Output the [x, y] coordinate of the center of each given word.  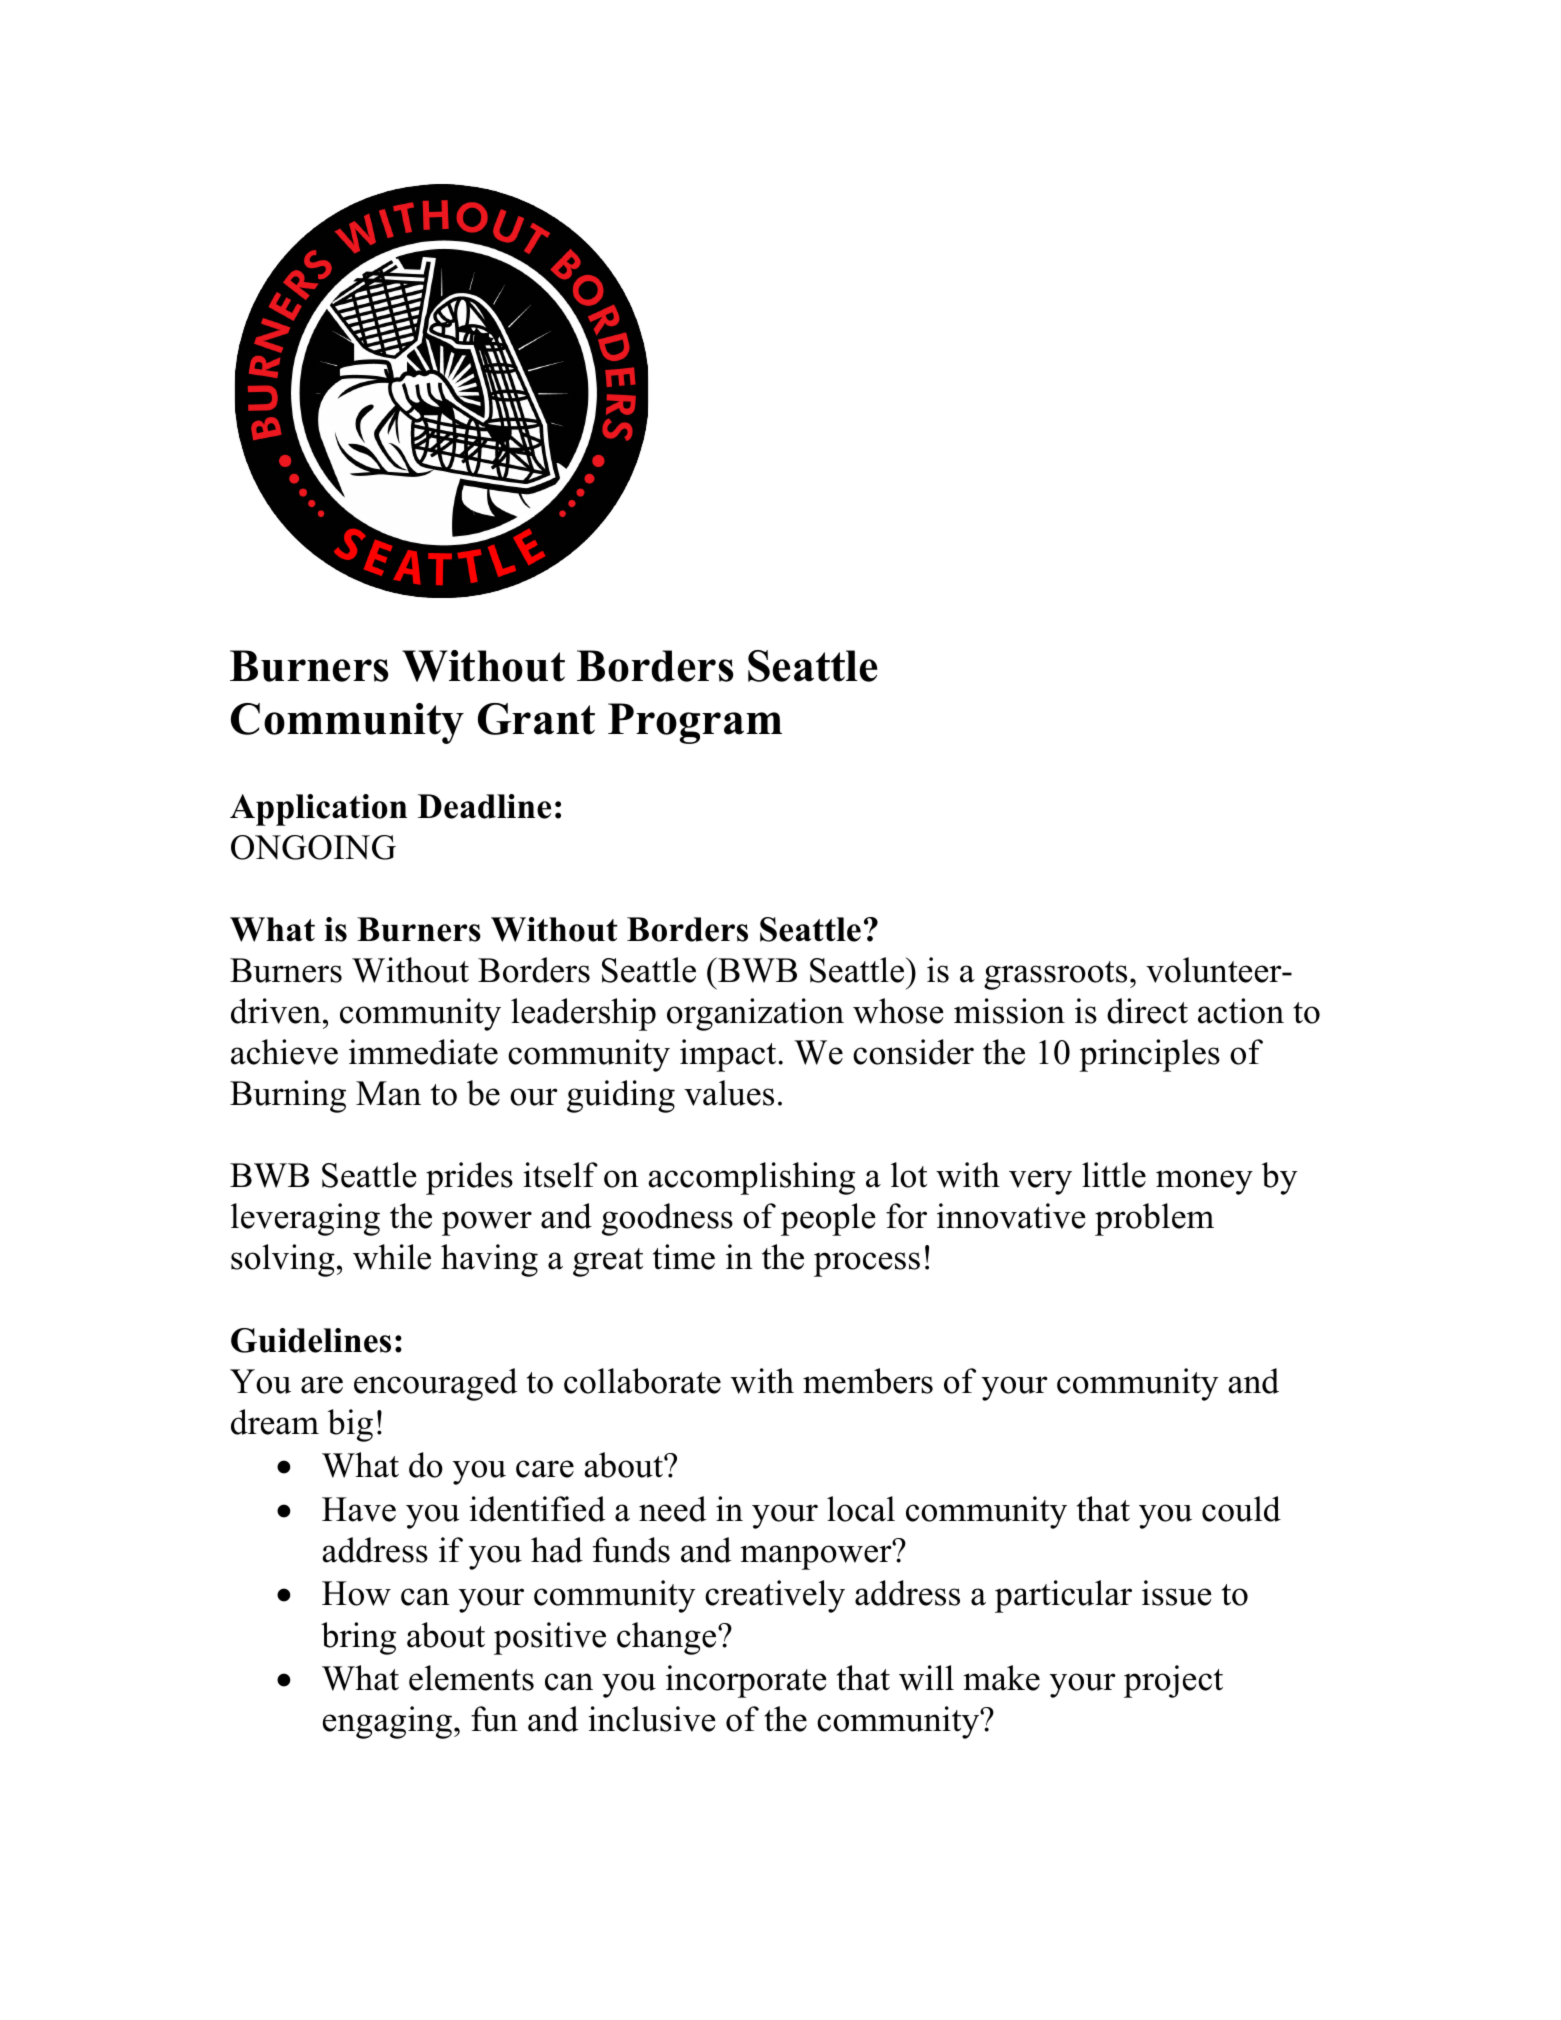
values [729, 1093]
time [684, 1257]
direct [1147, 1011]
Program [695, 723]
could [1241, 1509]
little [1114, 1175]
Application [318, 810]
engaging [387, 1722]
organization [755, 1014]
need [672, 1509]
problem [1154, 1219]
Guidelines [311, 1340]
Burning [288, 1096]
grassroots [1055, 975]
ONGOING [313, 847]
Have [359, 1509]
